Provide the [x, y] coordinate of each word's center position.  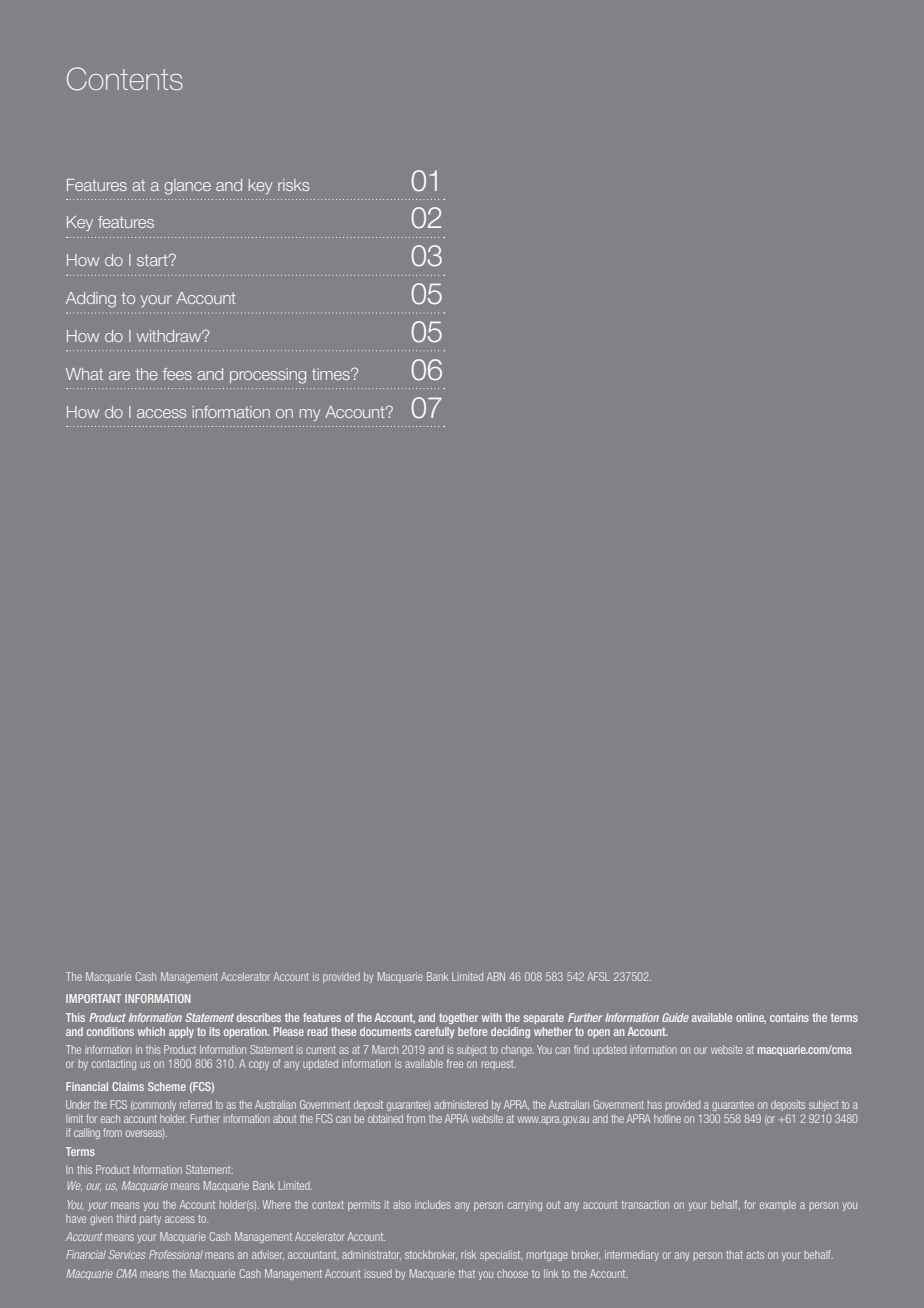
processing [268, 376]
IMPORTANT [93, 998]
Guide [675, 1017]
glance [187, 187]
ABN [496, 976]
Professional [176, 1254]
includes [433, 1204]
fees [177, 374]
